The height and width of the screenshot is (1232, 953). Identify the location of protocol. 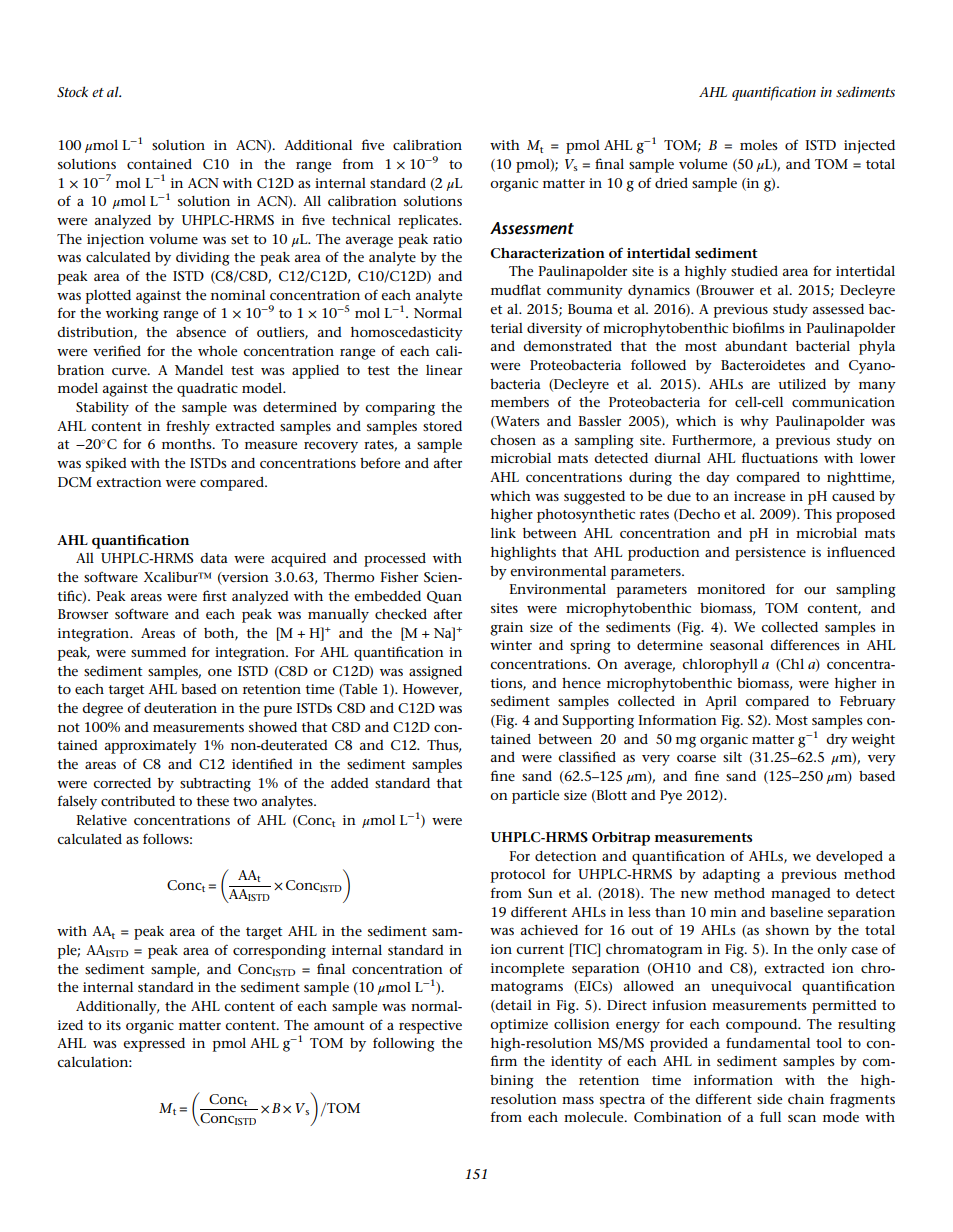
(518, 876).
